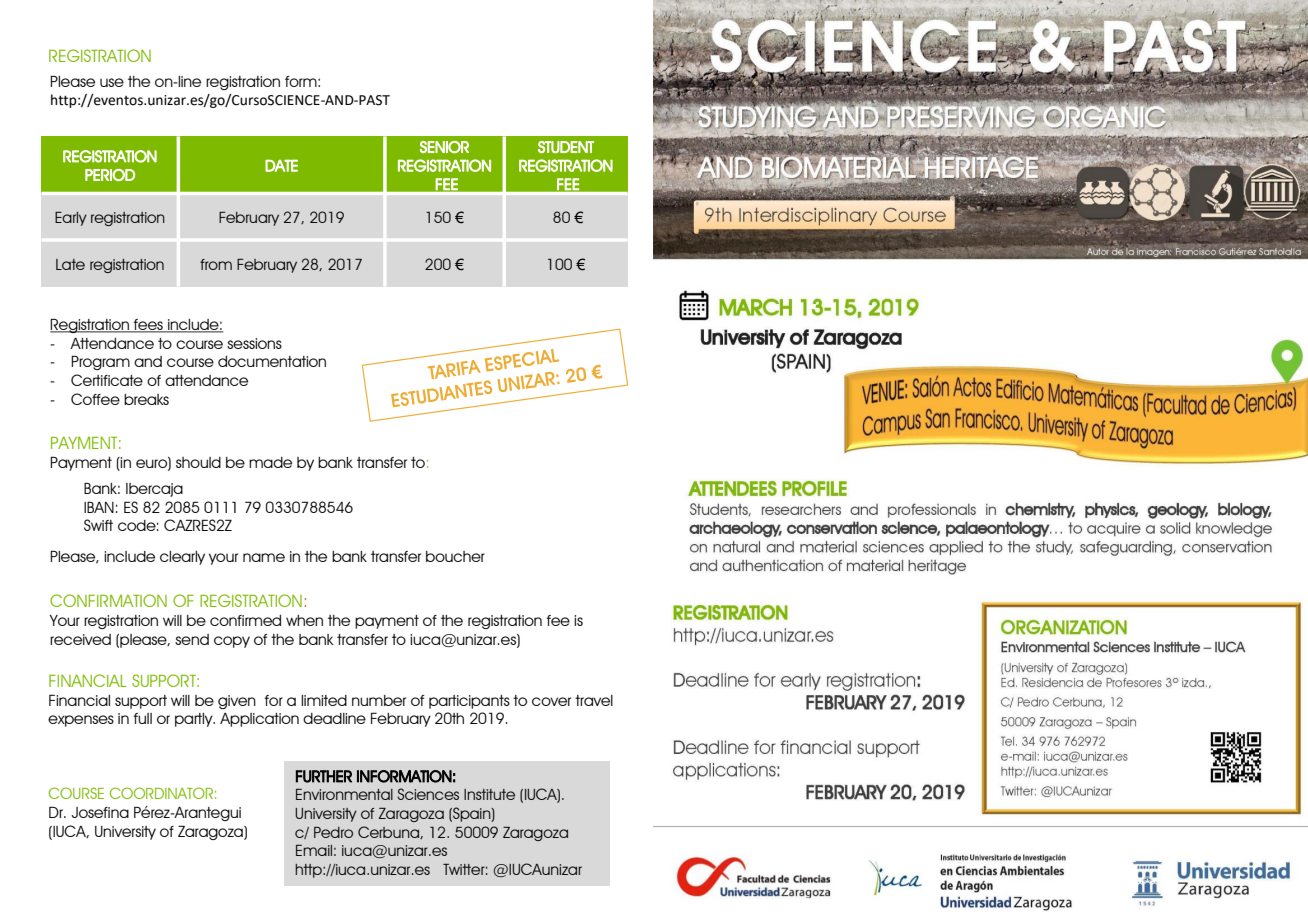 The width and height of the document is (1308, 924). What do you see at coordinates (281, 165) in the document?
I see `DATE` at bounding box center [281, 165].
